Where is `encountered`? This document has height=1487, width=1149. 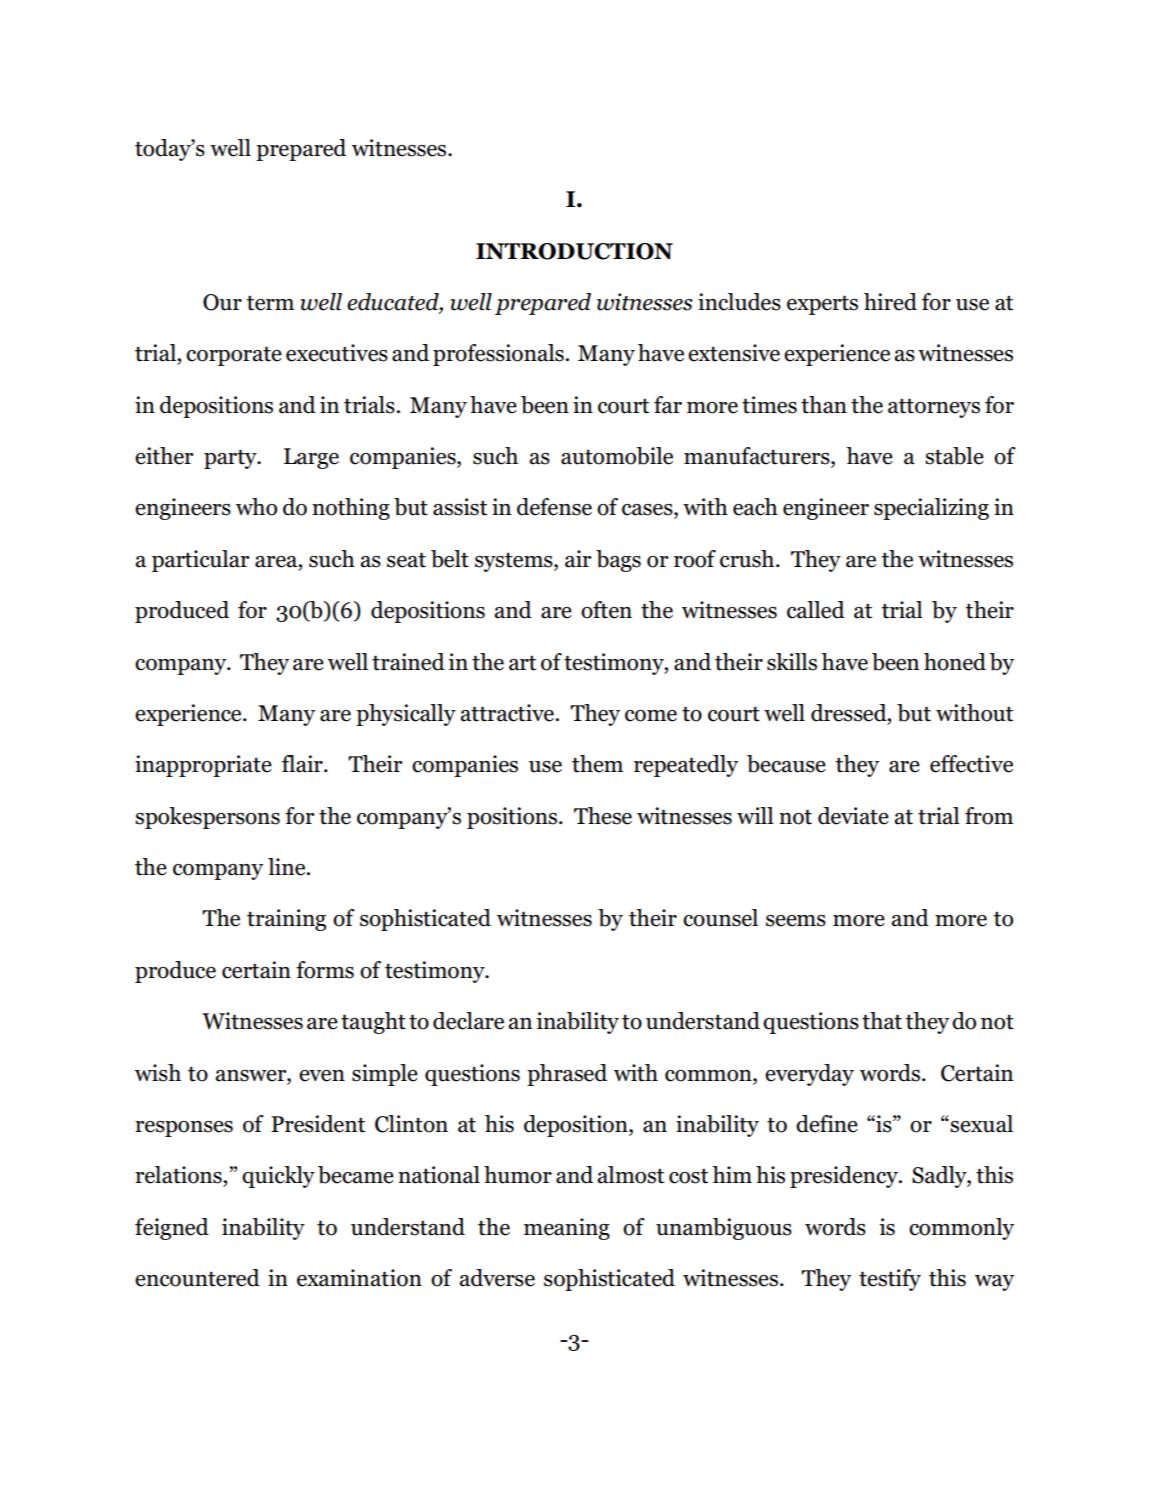 encountered is located at coordinates (197, 1278).
